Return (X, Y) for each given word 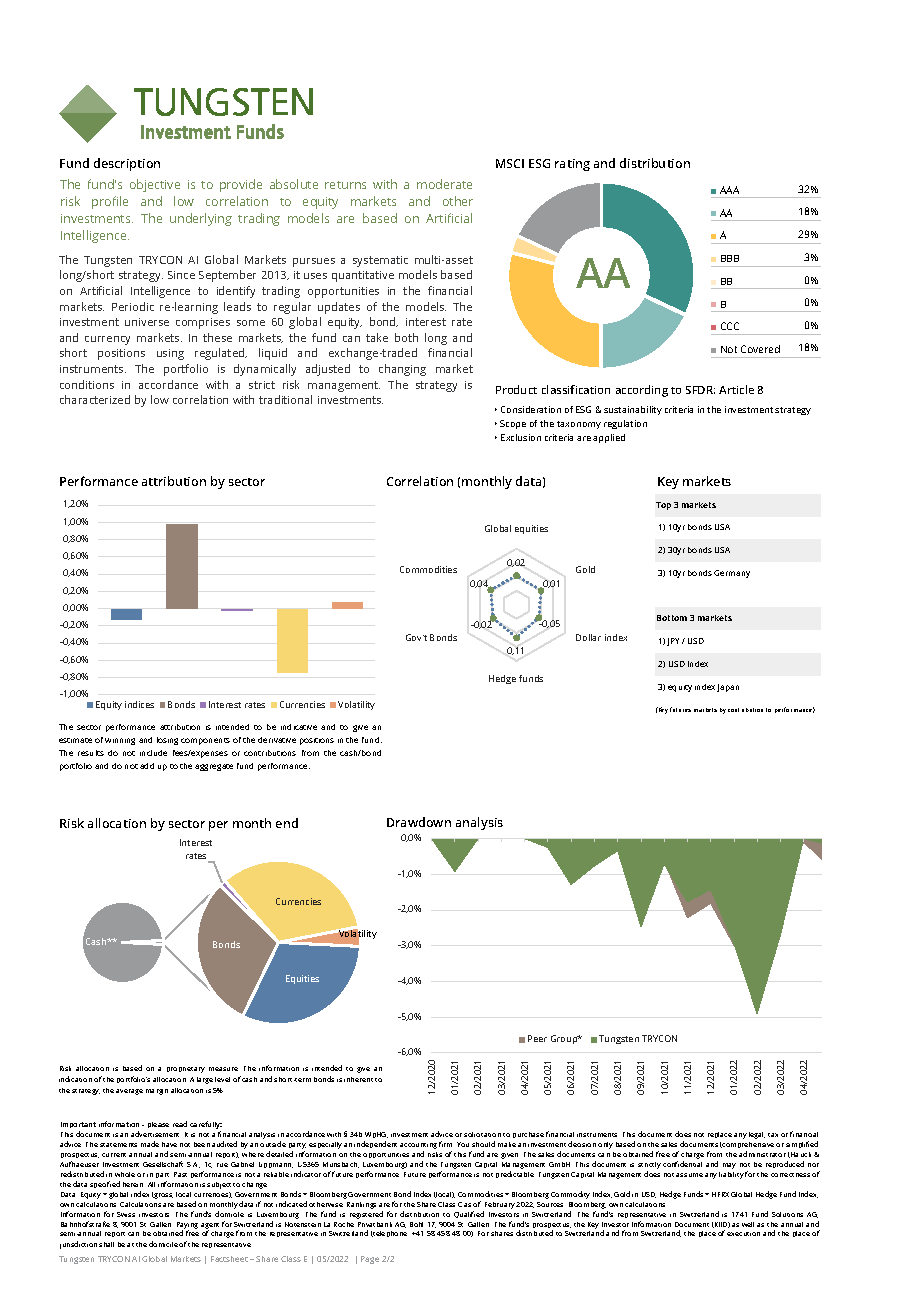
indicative (299, 727)
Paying (187, 1226)
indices (139, 704)
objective (155, 185)
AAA (729, 190)
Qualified (469, 1214)
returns (345, 185)
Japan (728, 688)
